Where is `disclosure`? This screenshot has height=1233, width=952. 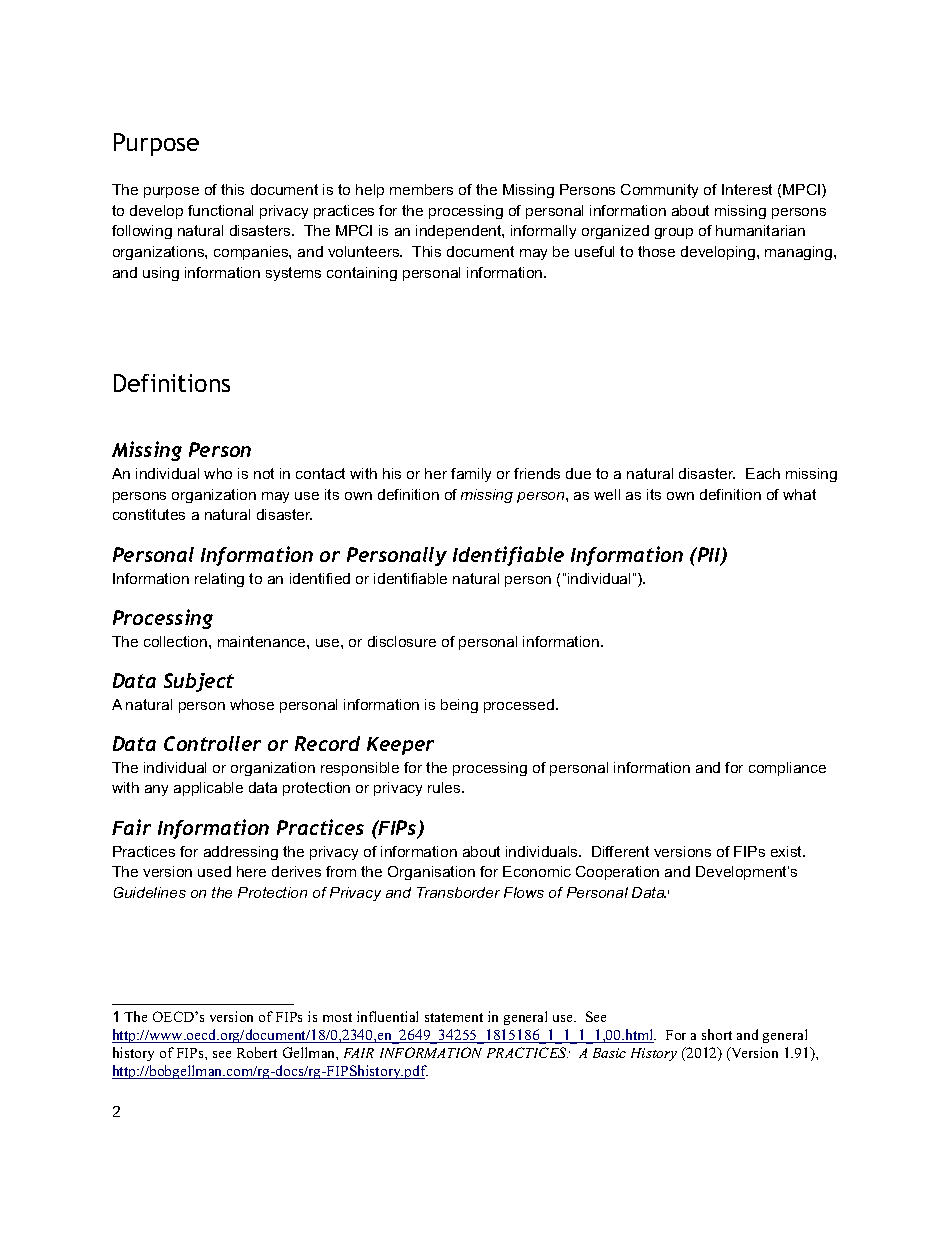 disclosure is located at coordinates (402, 641).
